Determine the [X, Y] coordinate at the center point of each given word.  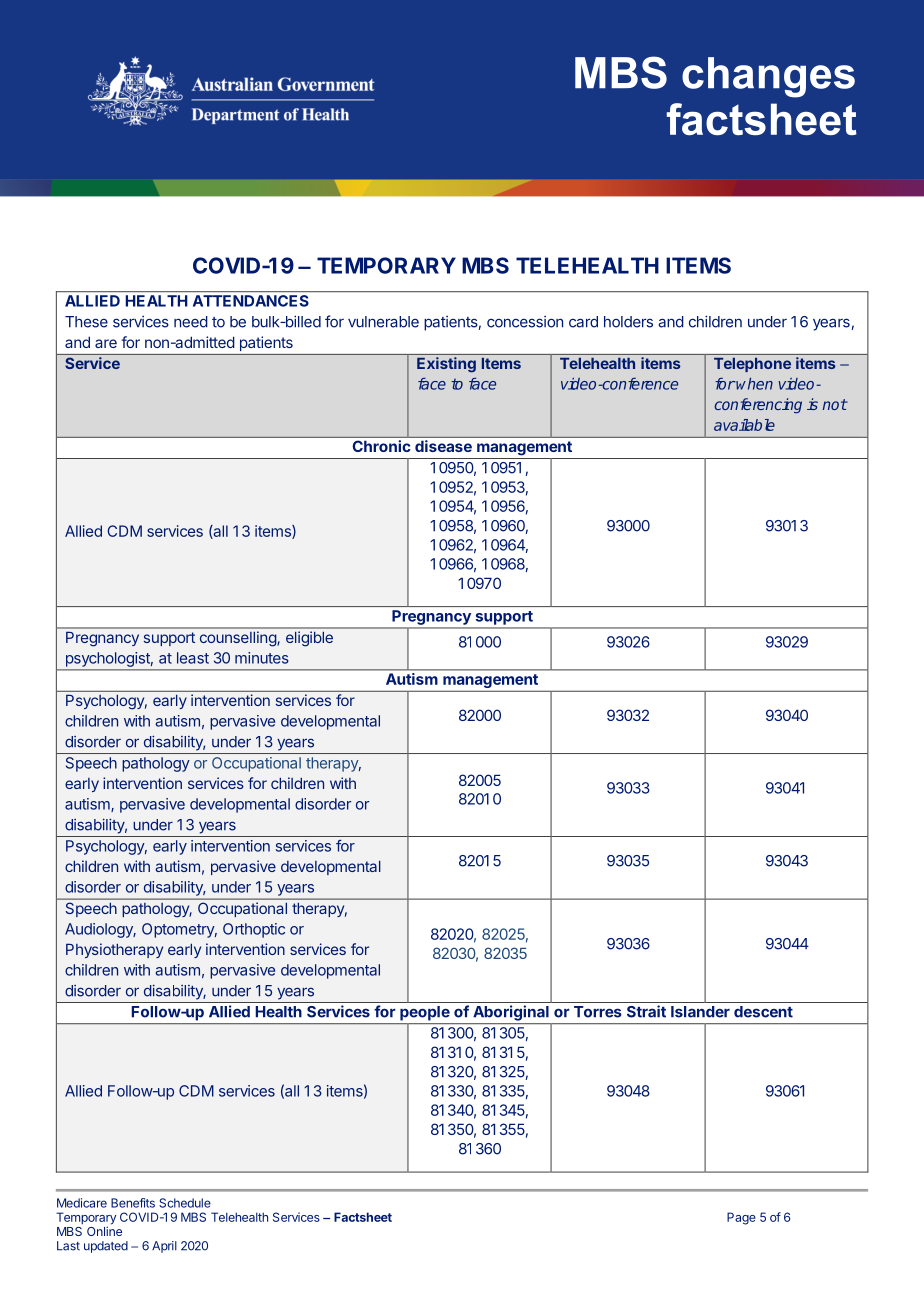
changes [768, 77]
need [191, 322]
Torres [598, 1012]
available [744, 425]
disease [443, 446]
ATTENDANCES [251, 301]
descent [763, 1012]
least [193, 658]
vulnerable [383, 322]
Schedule [185, 1203]
